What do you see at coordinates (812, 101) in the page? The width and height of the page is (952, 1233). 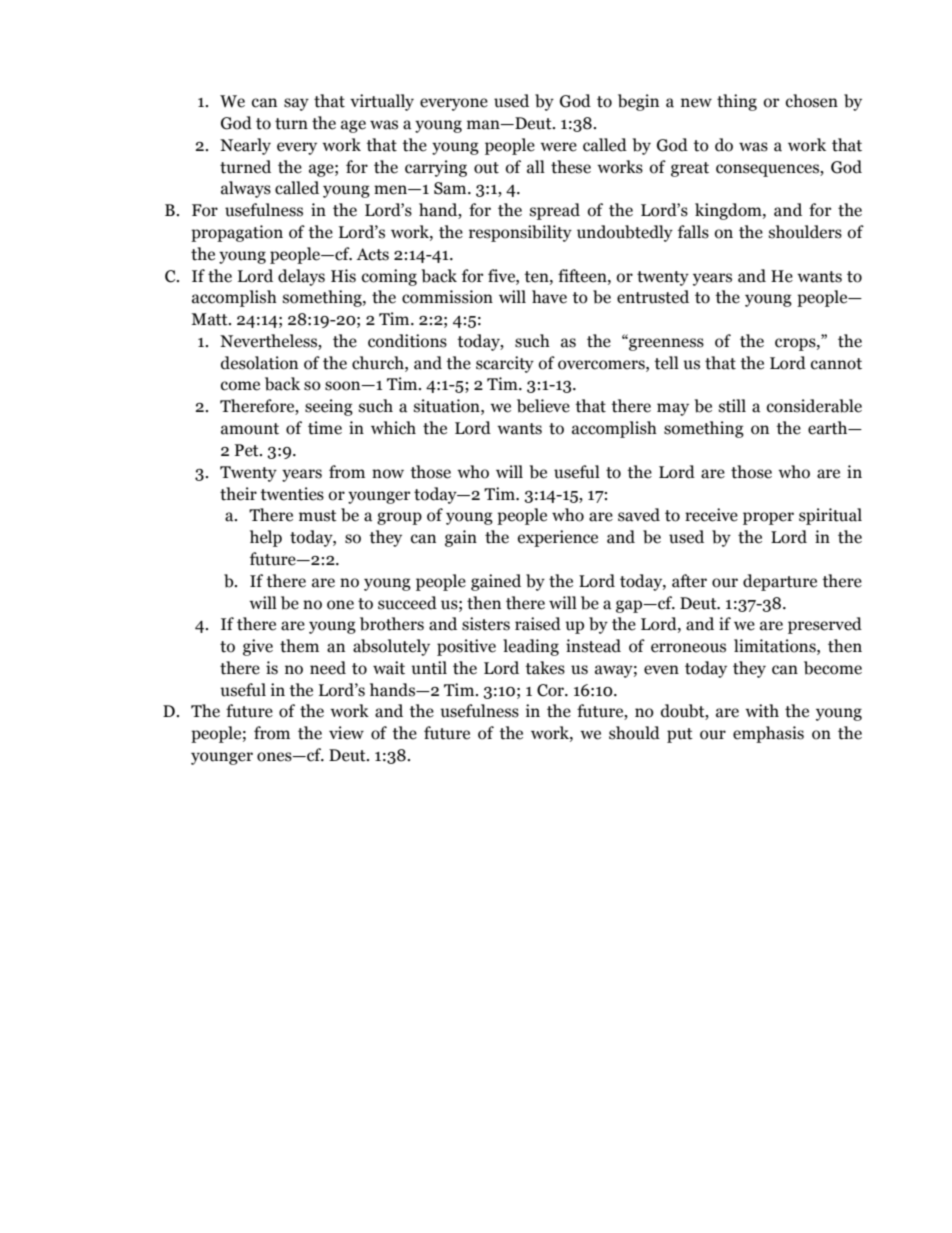 I see `chosen` at bounding box center [812, 101].
